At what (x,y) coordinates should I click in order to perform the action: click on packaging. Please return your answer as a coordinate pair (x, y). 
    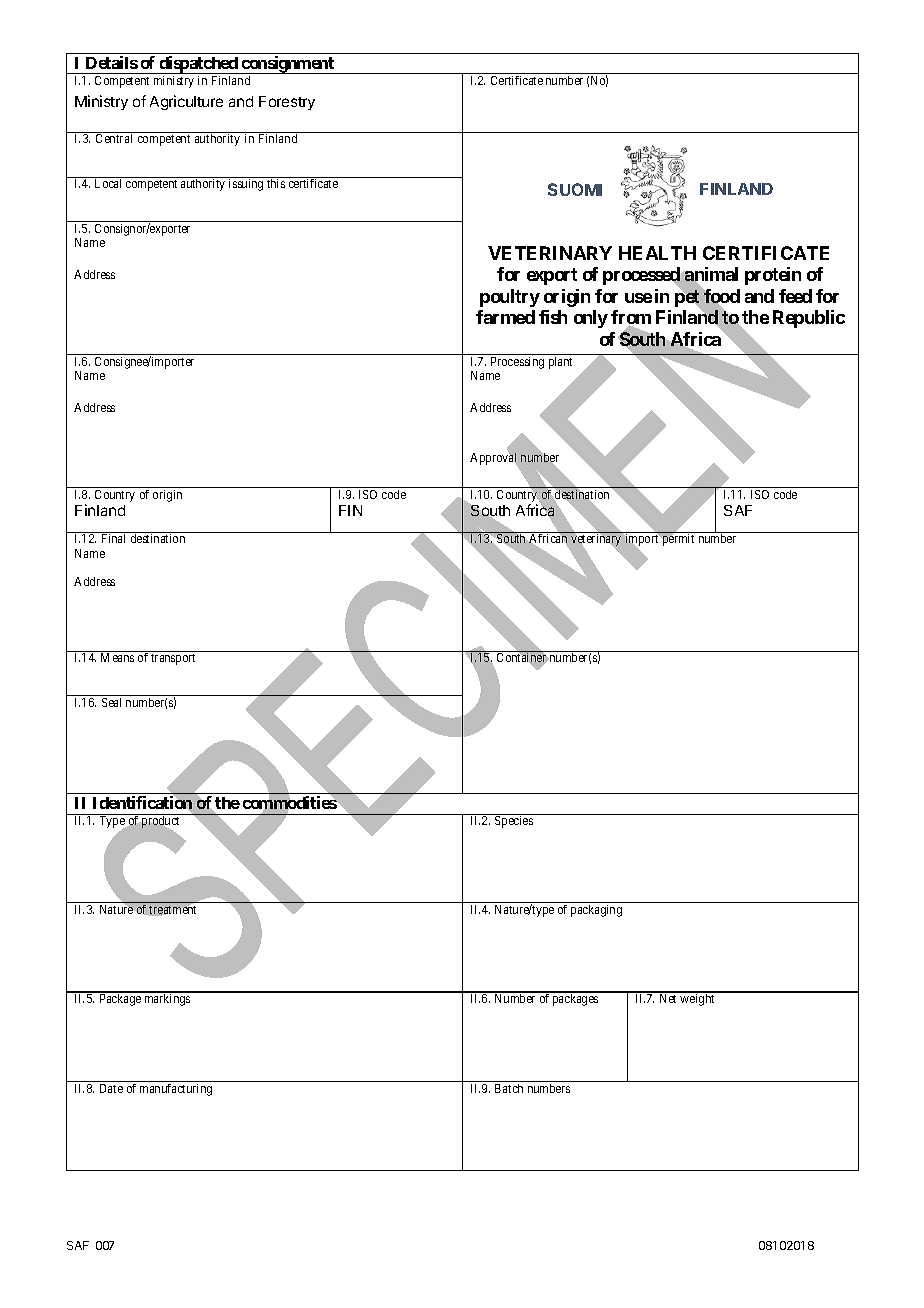
    Looking at the image, I should click on (596, 911).
